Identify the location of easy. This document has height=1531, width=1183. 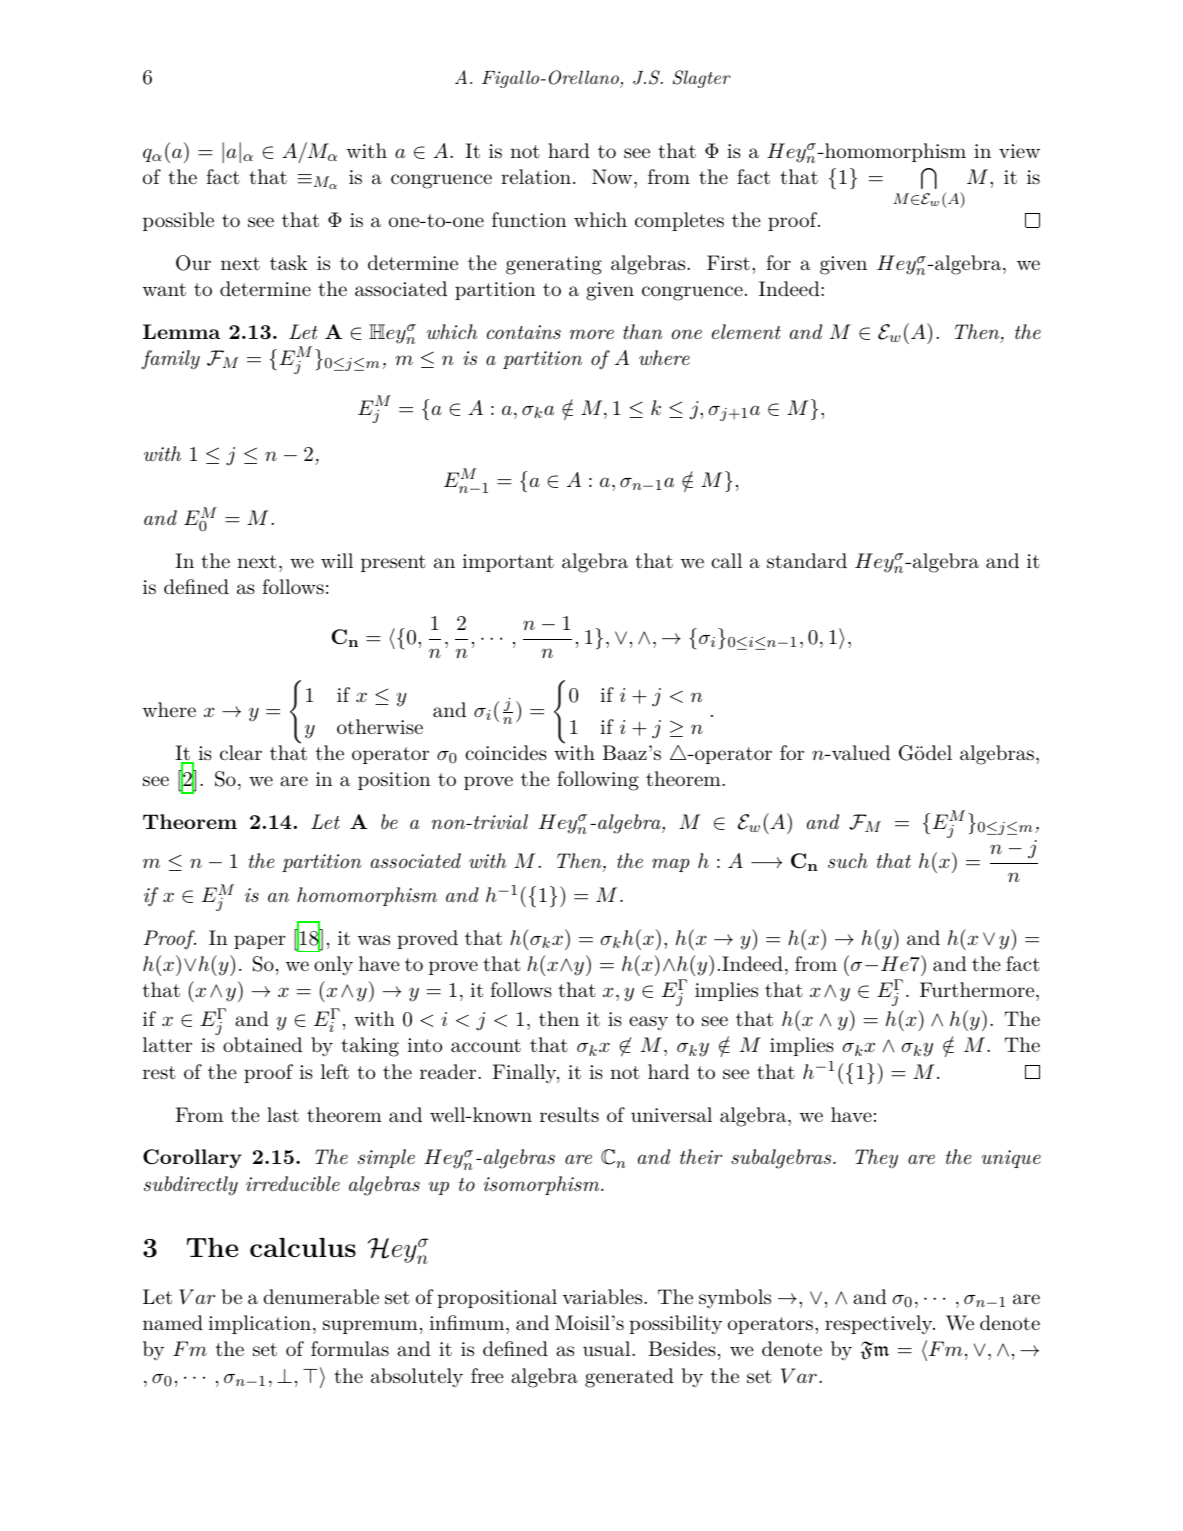
(648, 1023).
